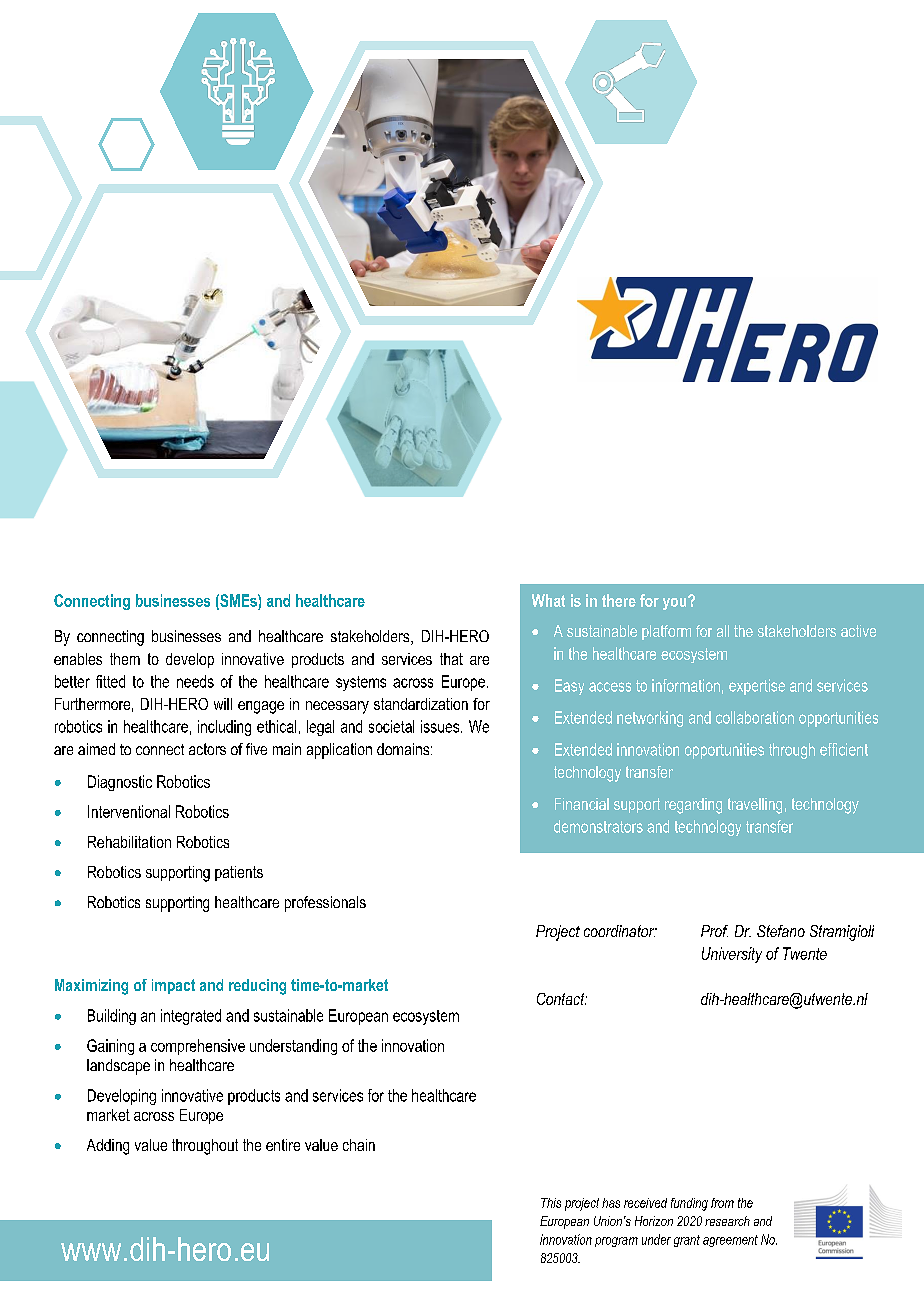  Describe the element at coordinates (551, 1203) in the screenshot. I see `This` at that location.
